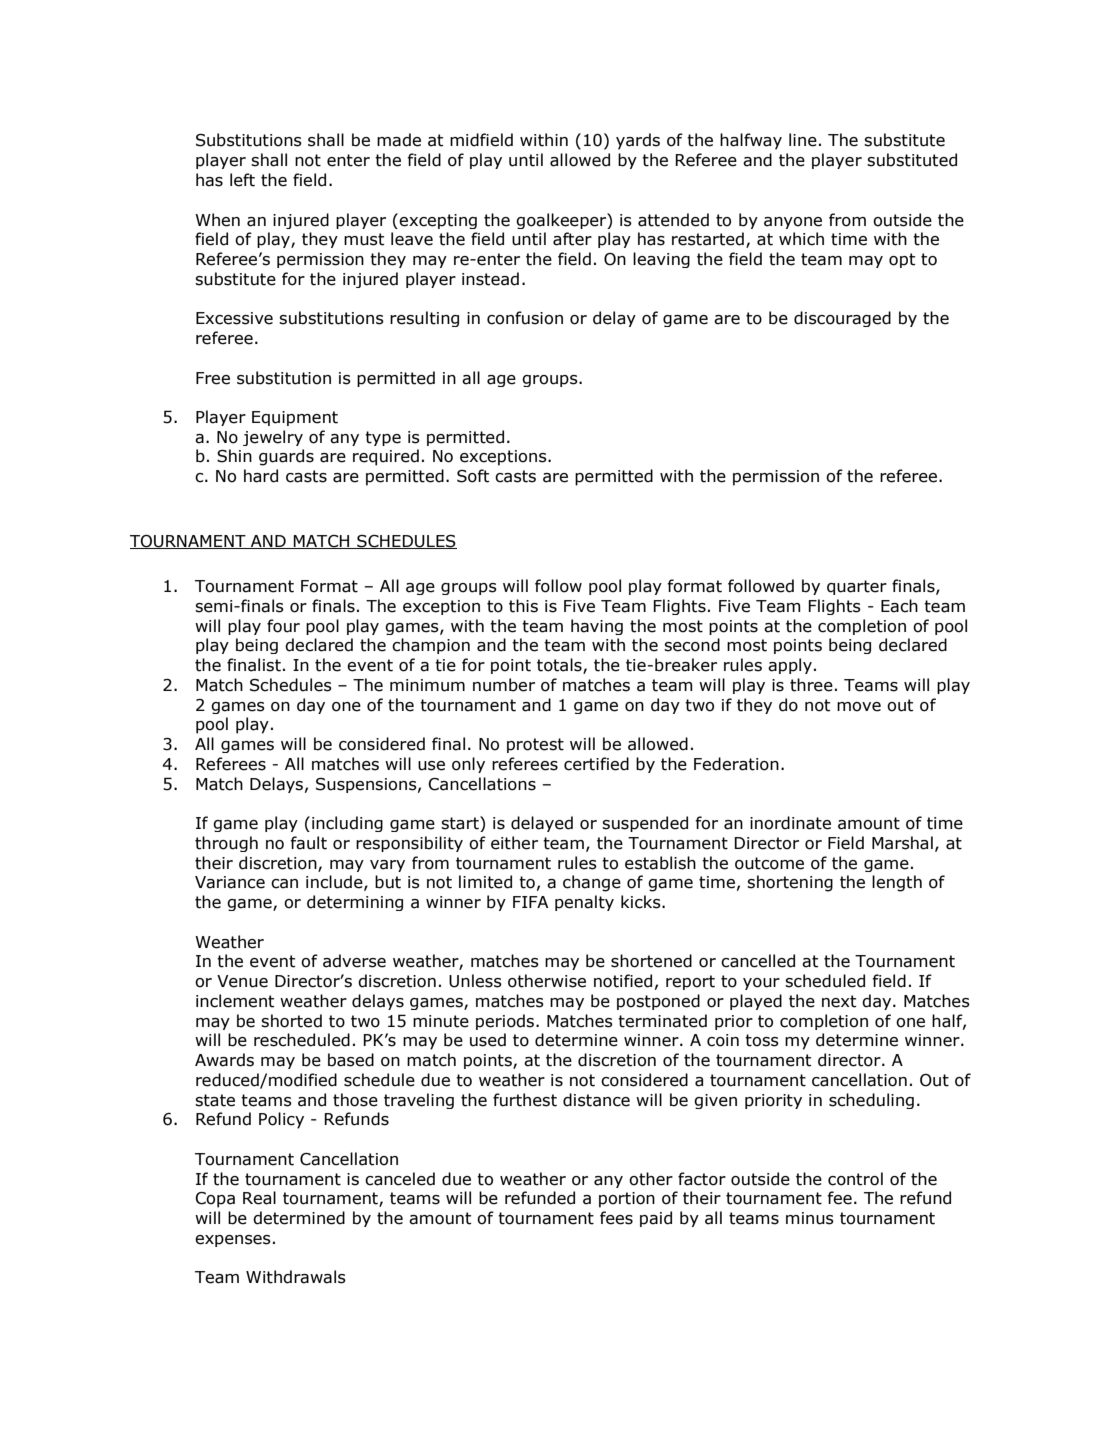 Image resolution: width=1105 pixels, height=1430 pixels. I want to click on left, so click(242, 180).
